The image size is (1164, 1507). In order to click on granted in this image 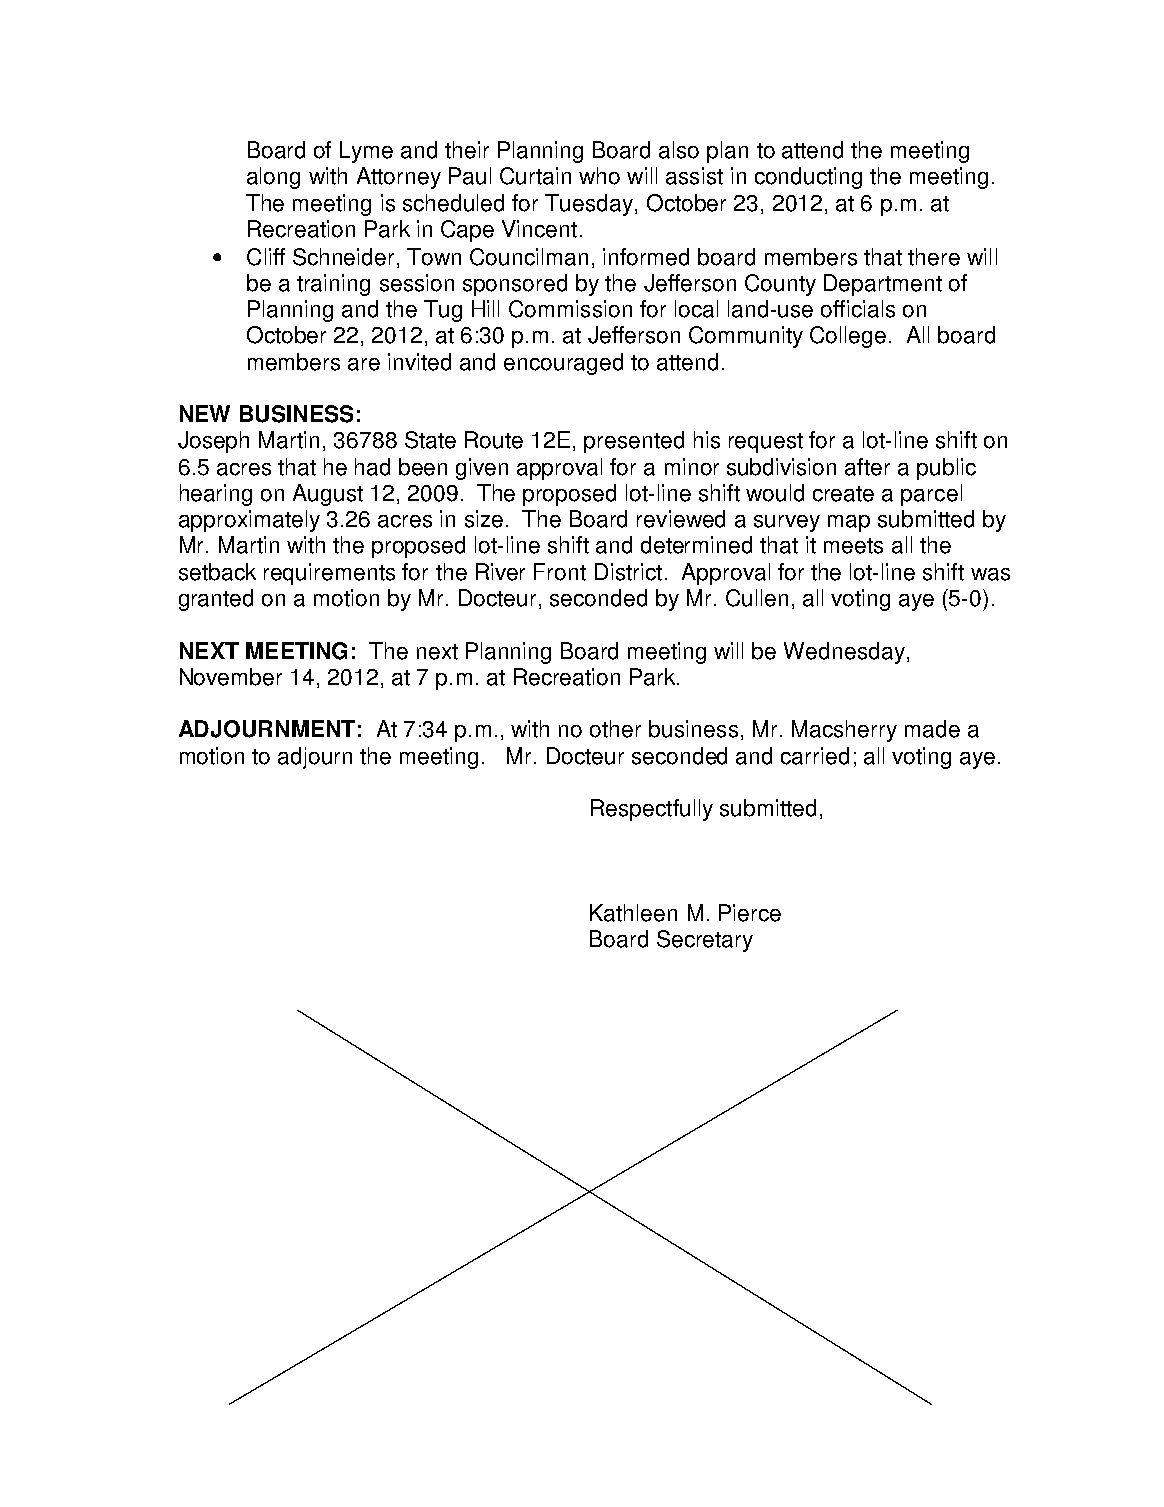, I will do `click(216, 600)`.
